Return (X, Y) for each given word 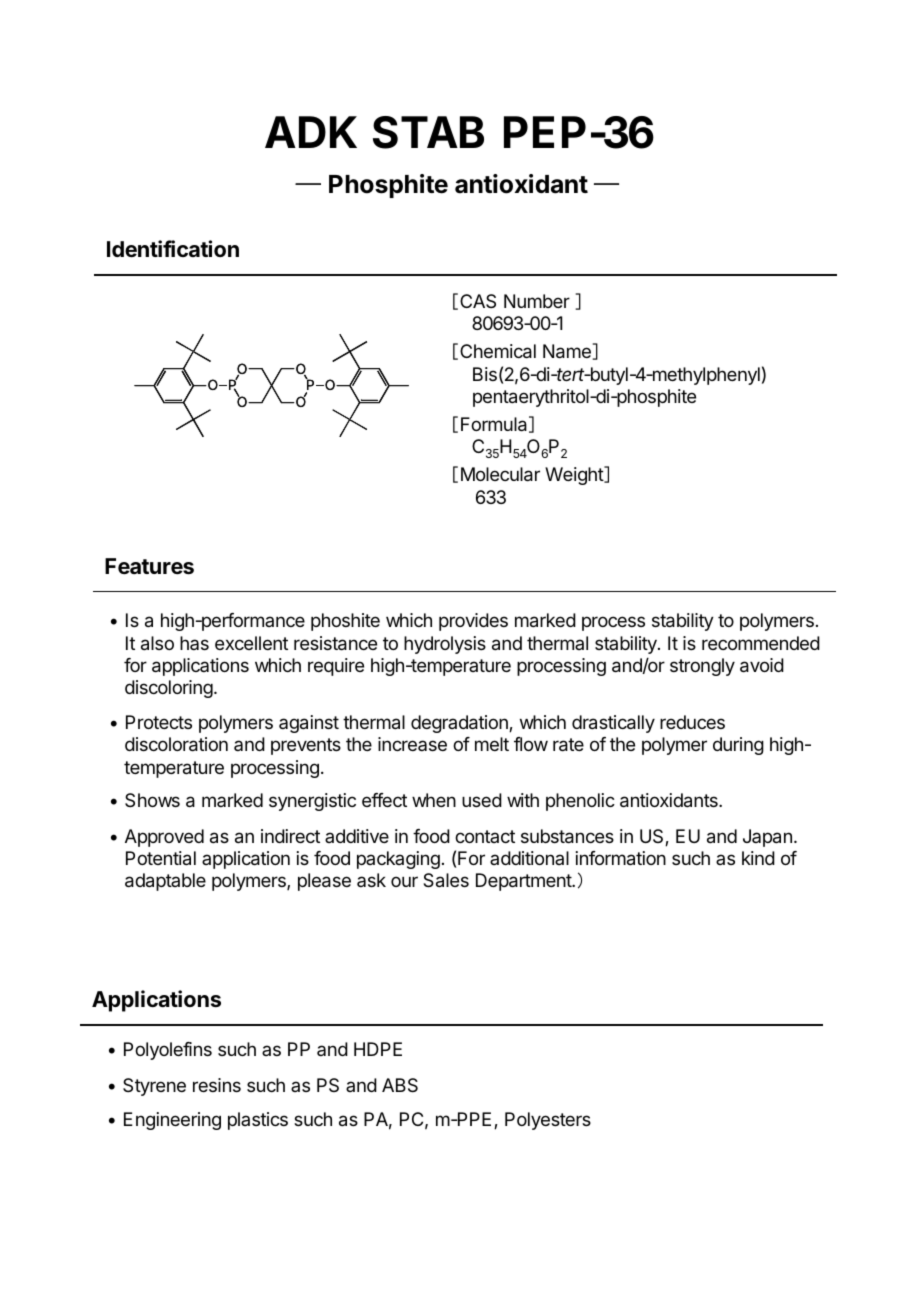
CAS (478, 301)
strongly (702, 667)
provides (473, 622)
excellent (251, 643)
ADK (311, 132)
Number (537, 301)
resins (217, 1085)
